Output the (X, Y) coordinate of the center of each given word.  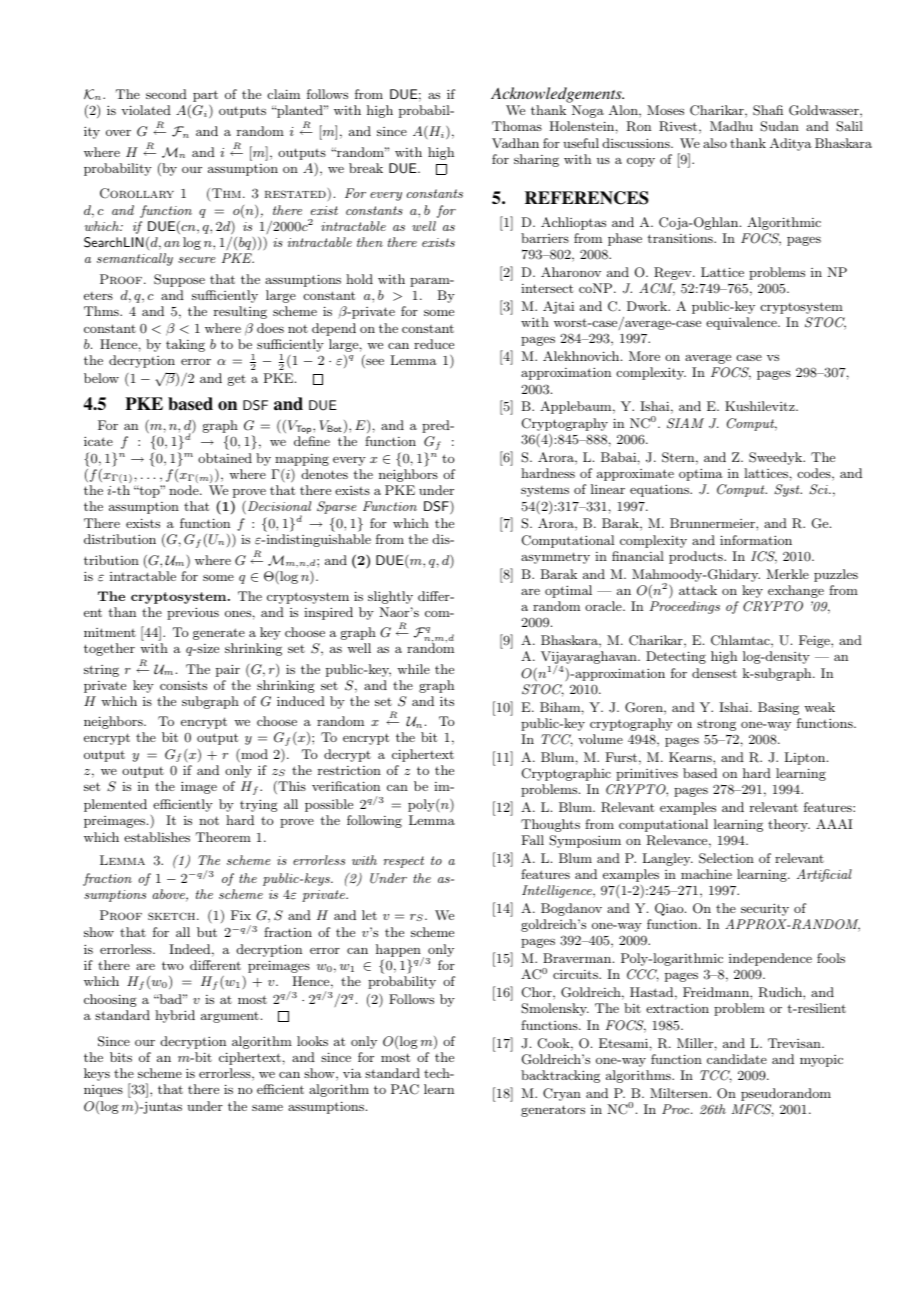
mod (253, 755)
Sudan (779, 126)
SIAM (685, 423)
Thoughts (550, 825)
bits (121, 1057)
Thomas (517, 126)
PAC (405, 1089)
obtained (225, 458)
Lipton (806, 758)
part (205, 96)
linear (608, 489)
